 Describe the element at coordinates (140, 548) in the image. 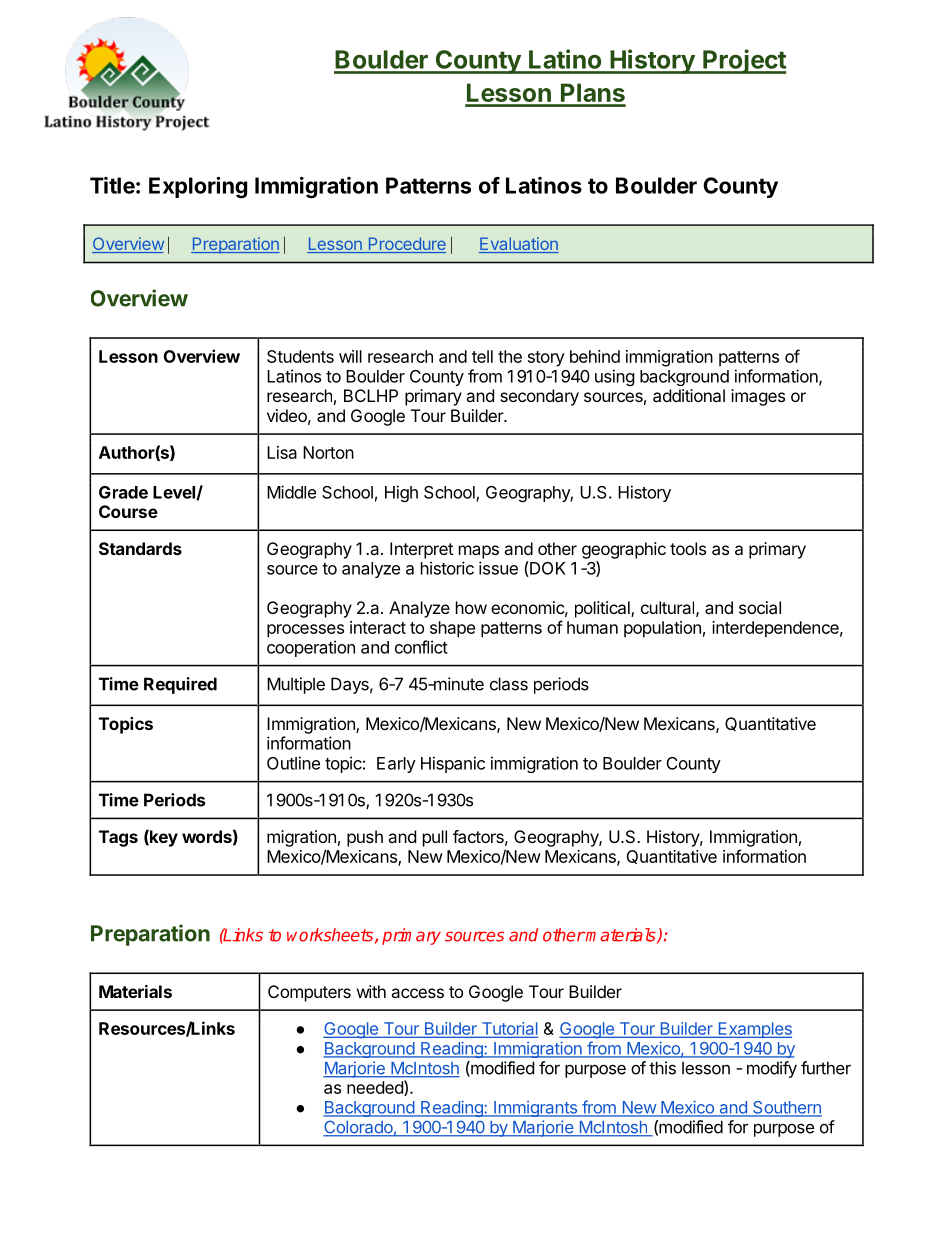

I see `Standards` at that location.
